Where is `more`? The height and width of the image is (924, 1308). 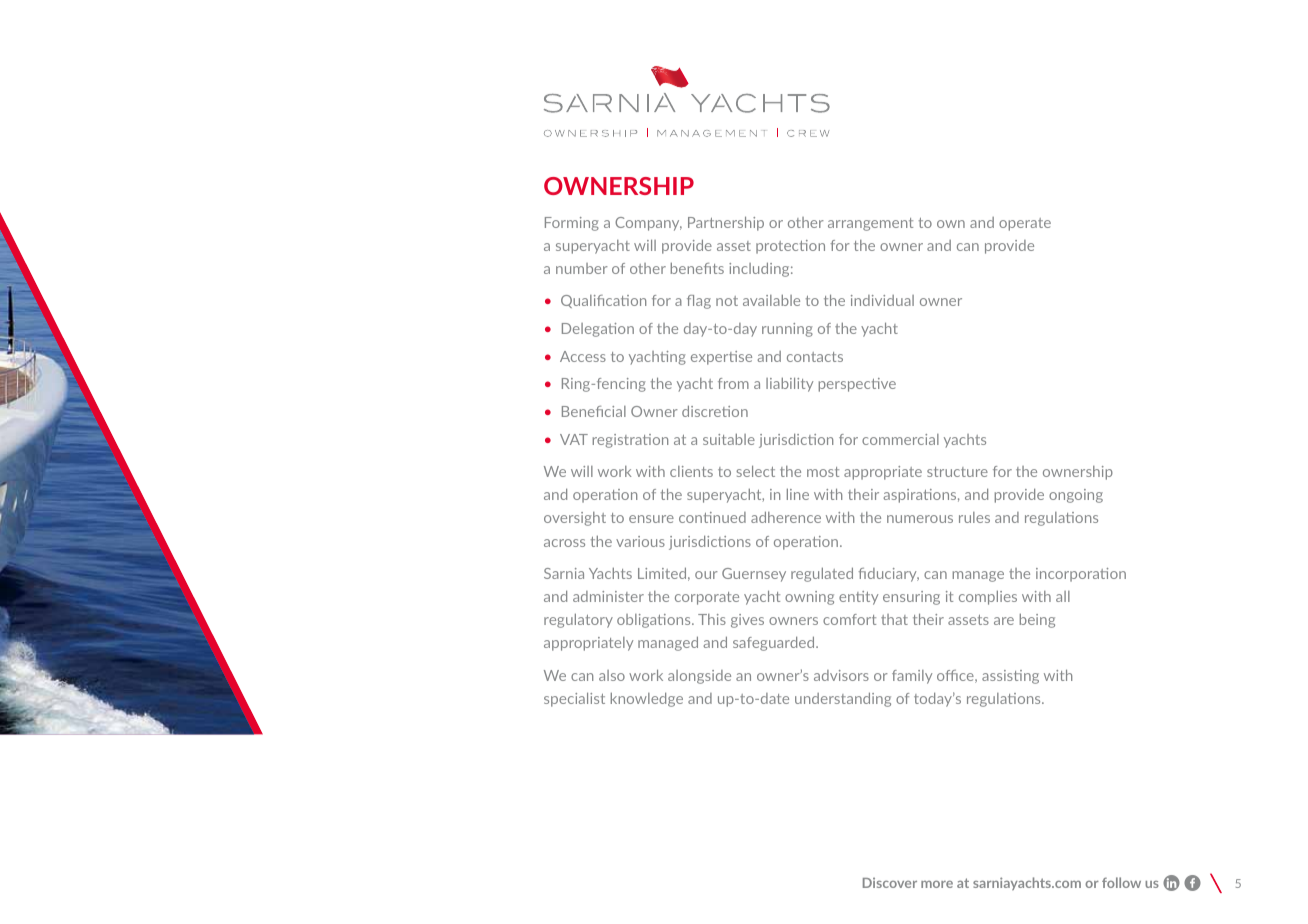 more is located at coordinates (937, 884).
